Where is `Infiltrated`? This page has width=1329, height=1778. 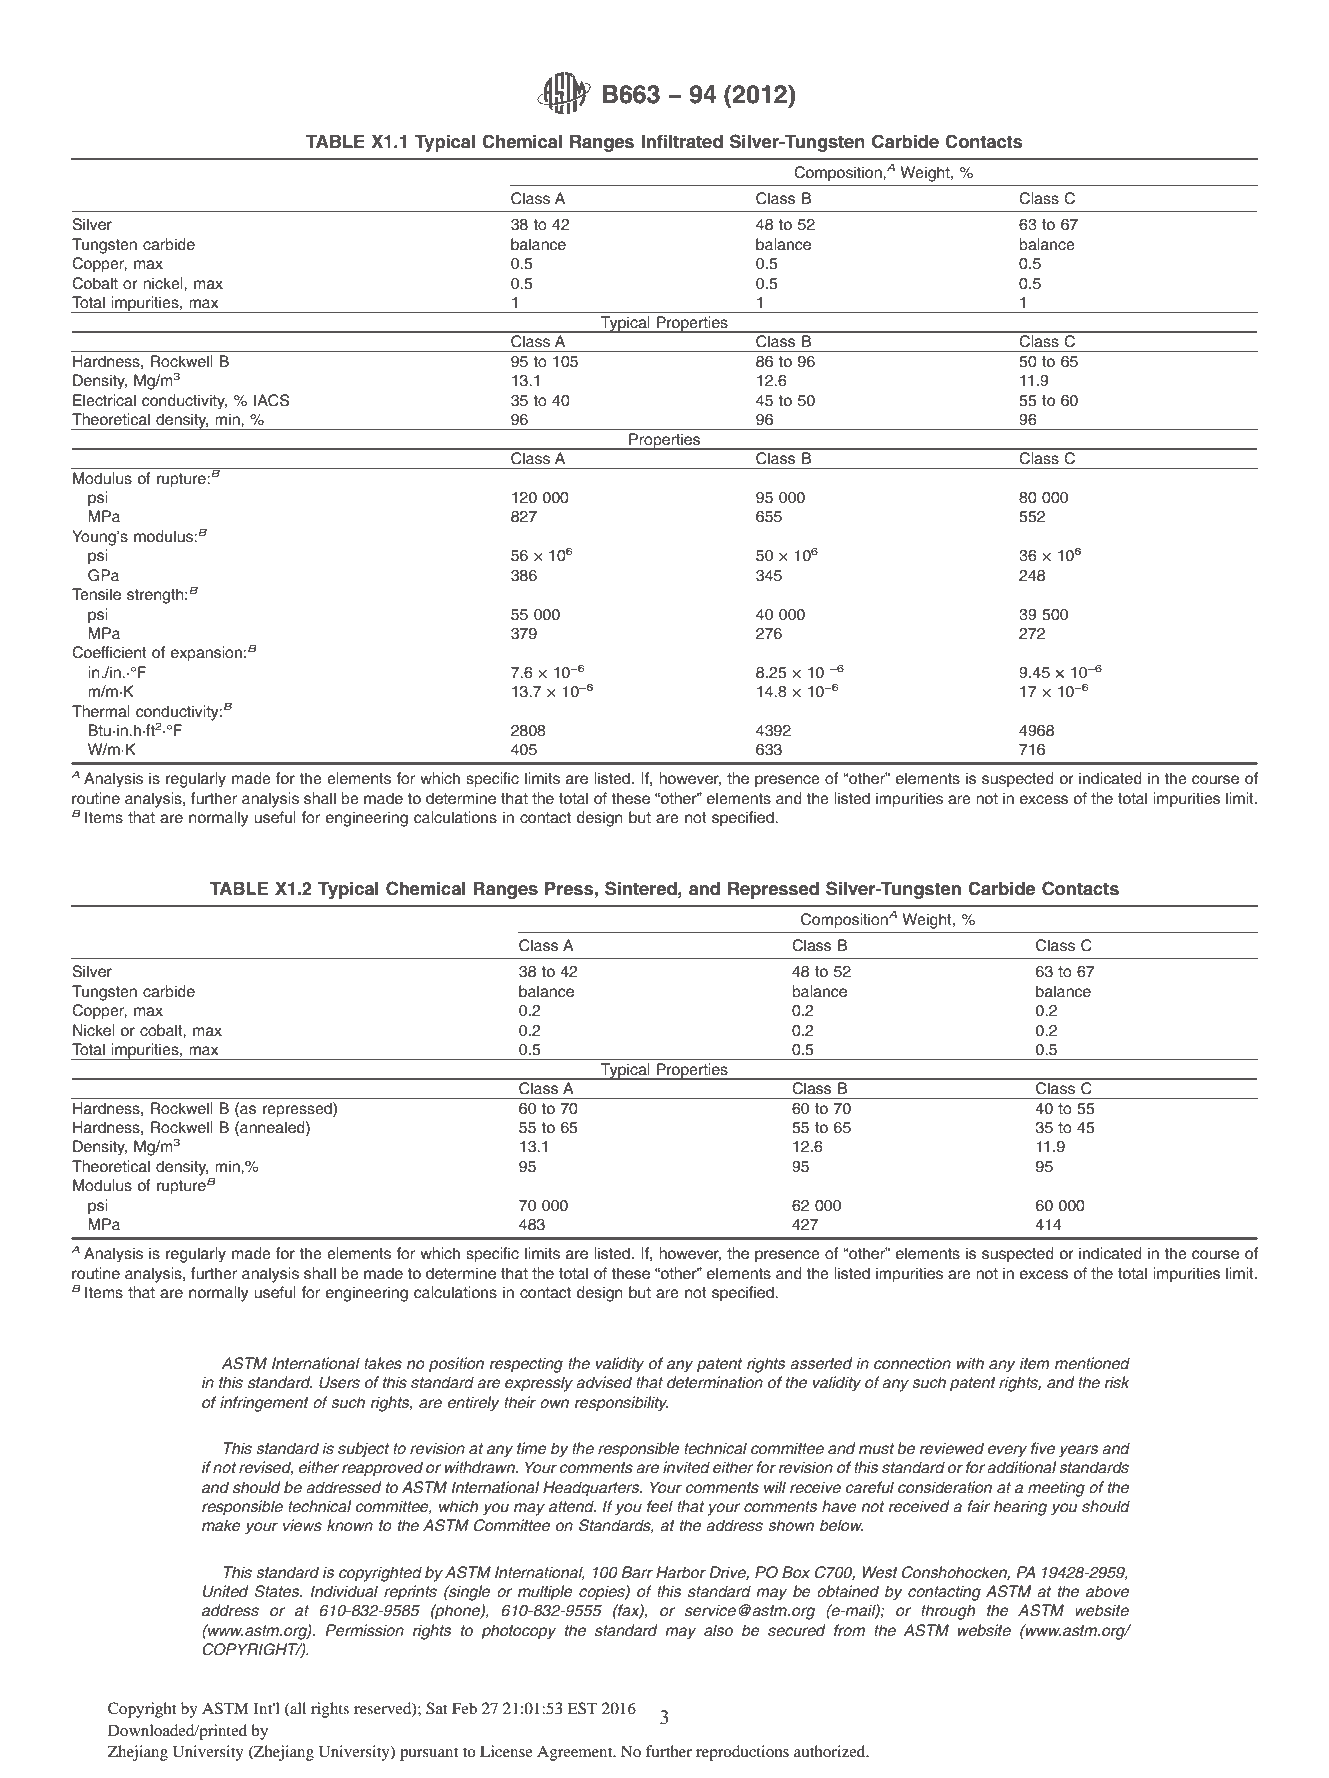
Infiltrated is located at coordinates (682, 141).
